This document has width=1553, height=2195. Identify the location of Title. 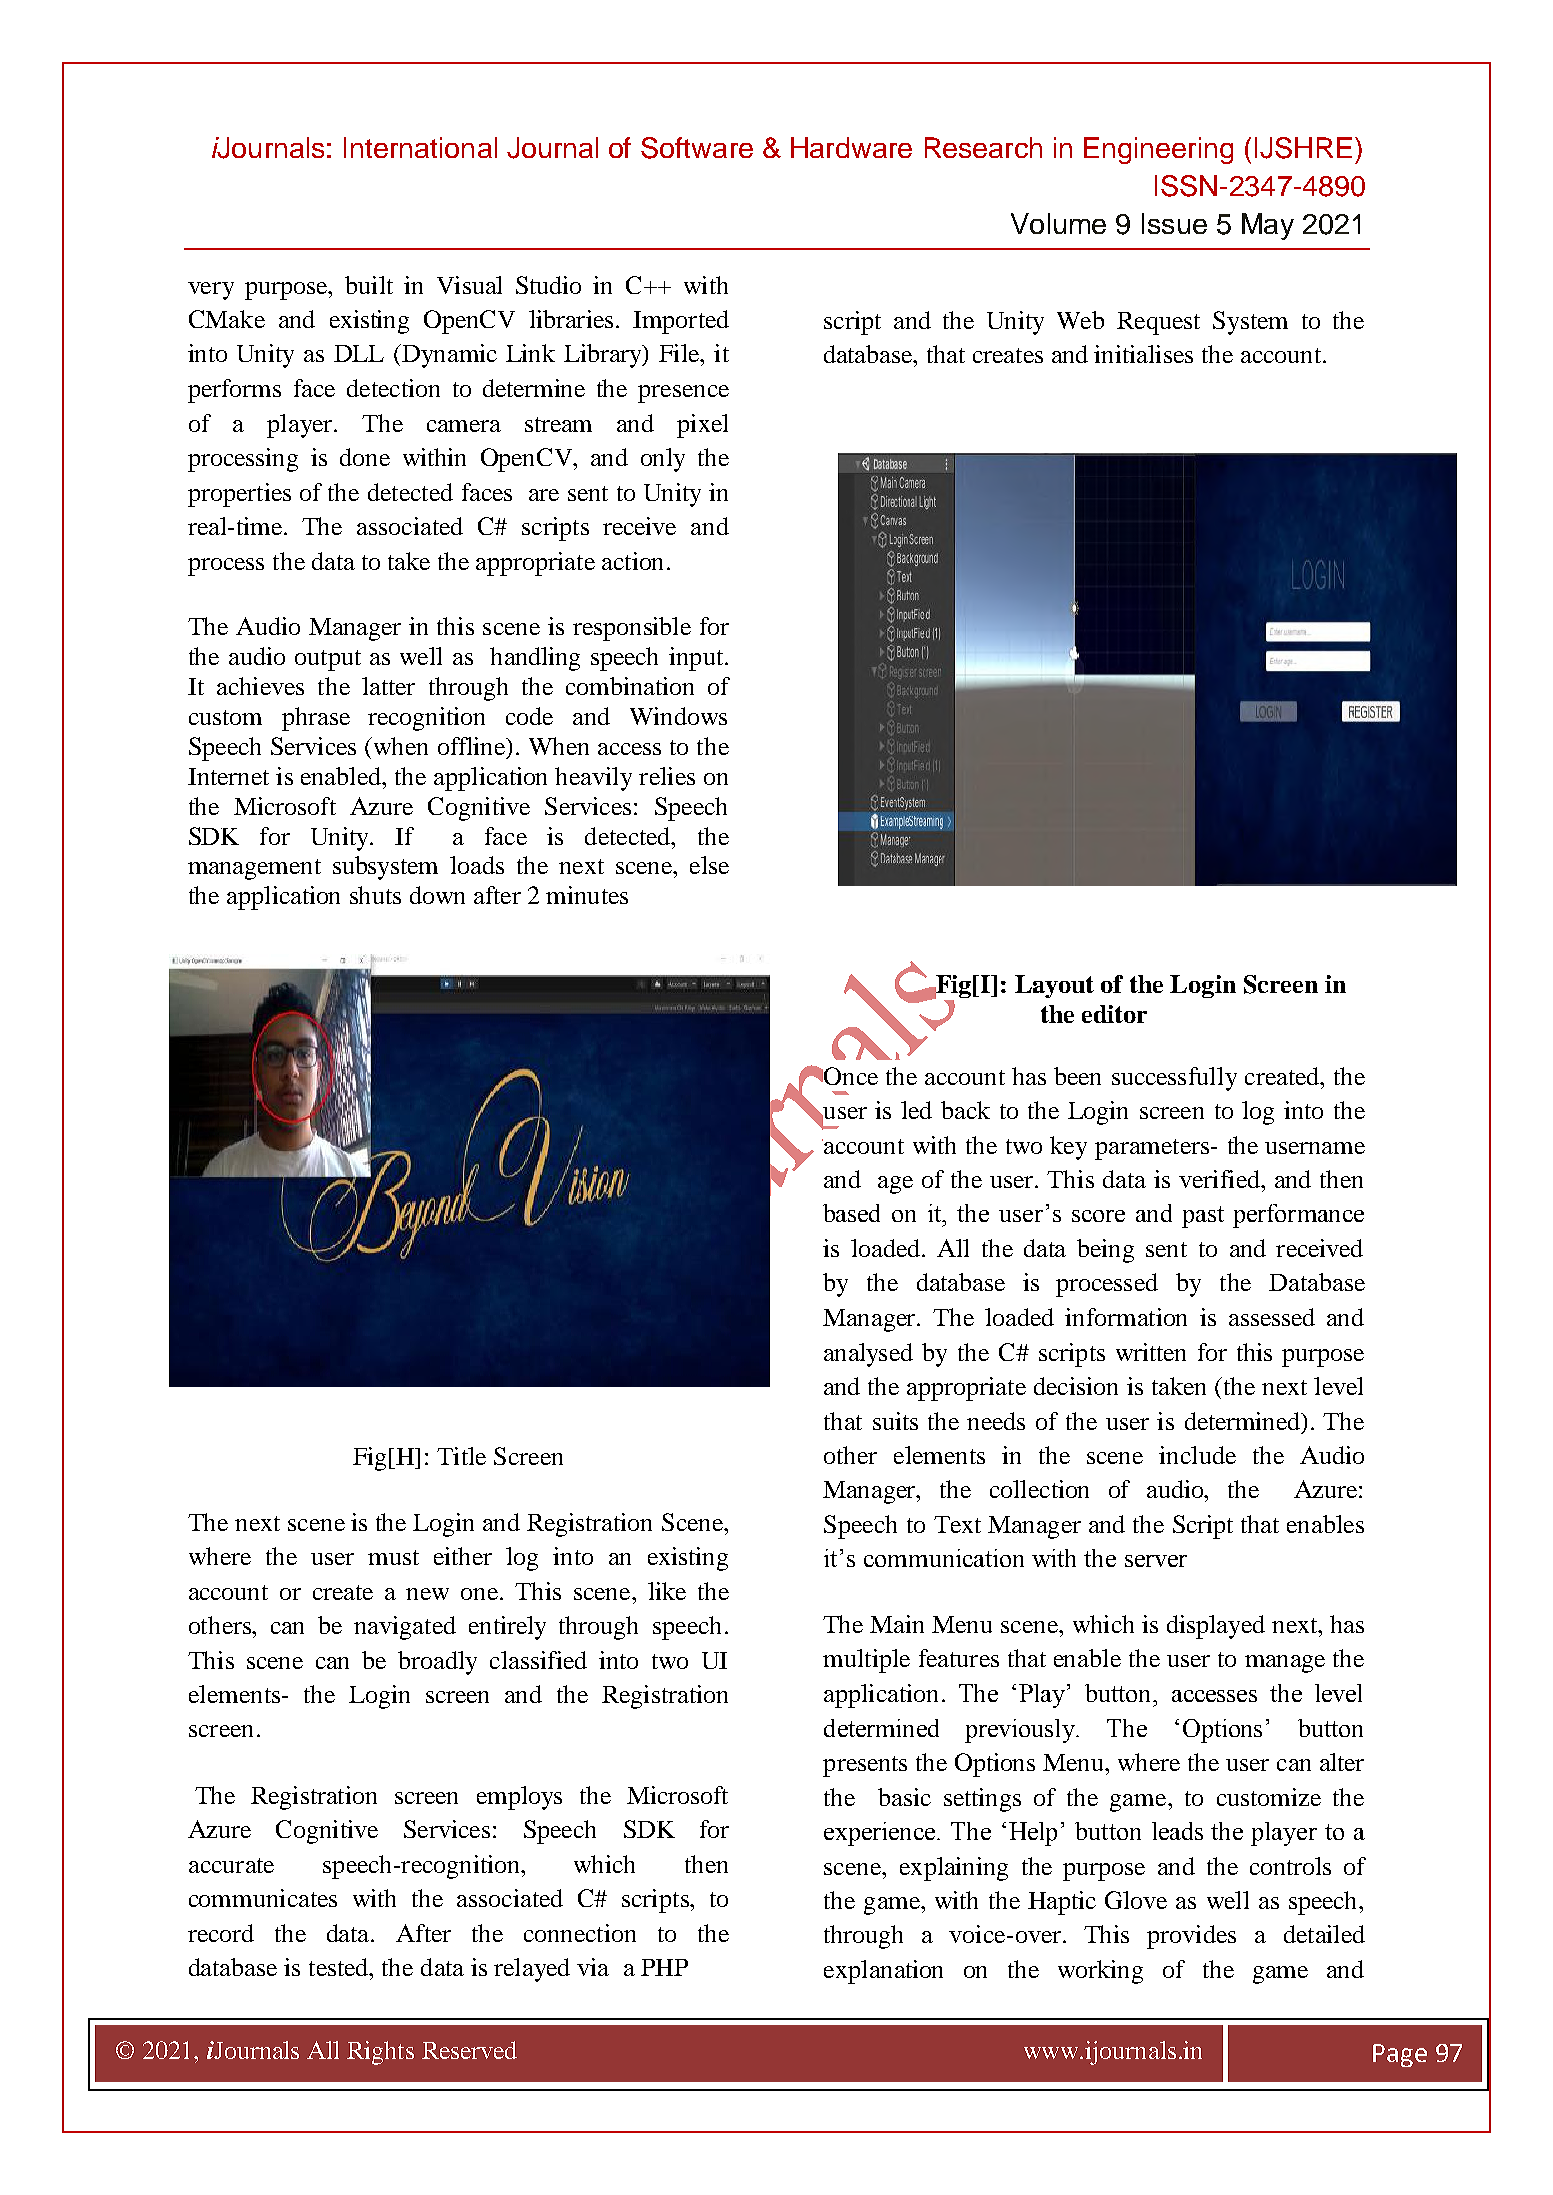
(461, 1456).
